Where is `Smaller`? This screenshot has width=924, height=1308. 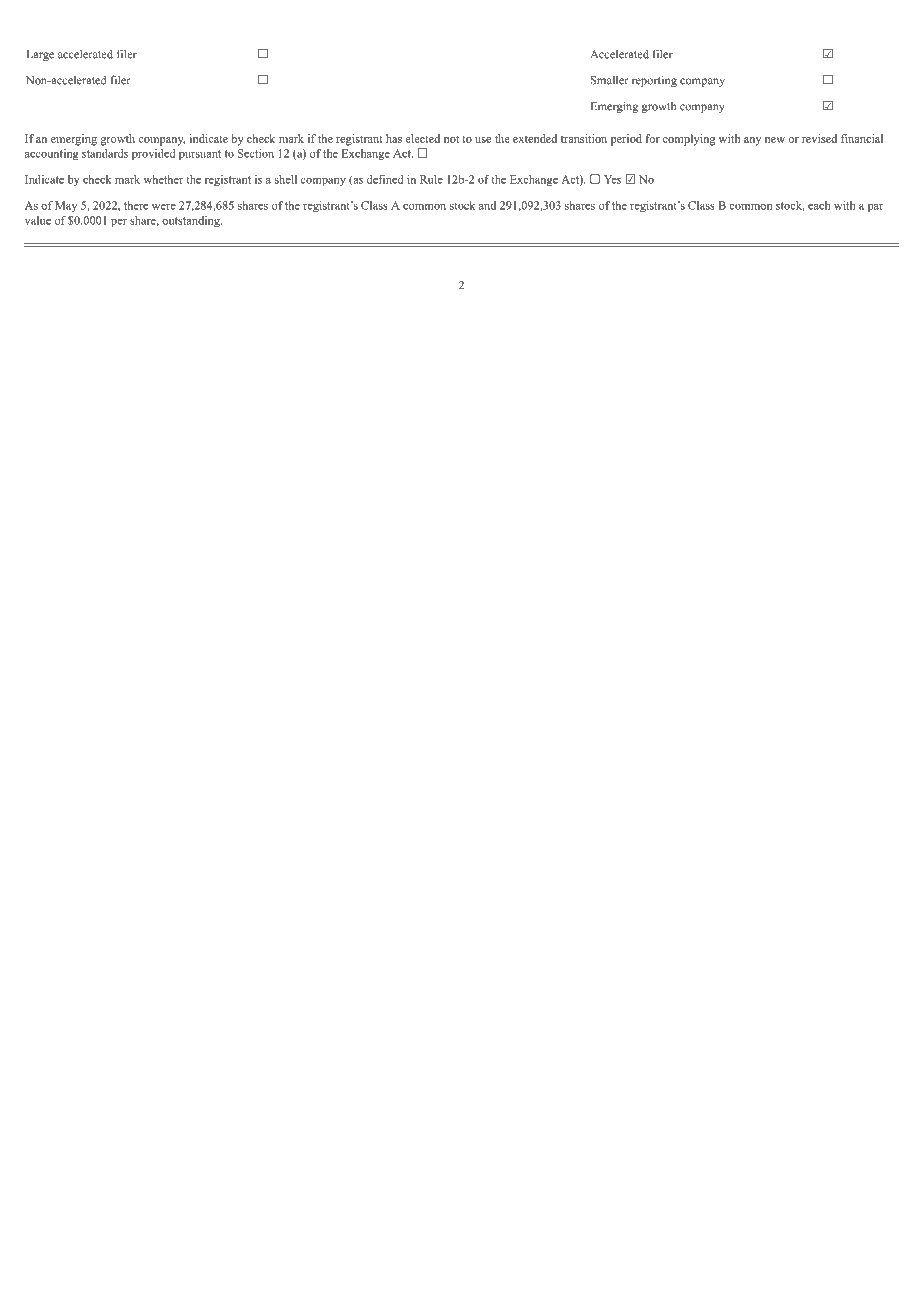 Smaller is located at coordinates (610, 80).
